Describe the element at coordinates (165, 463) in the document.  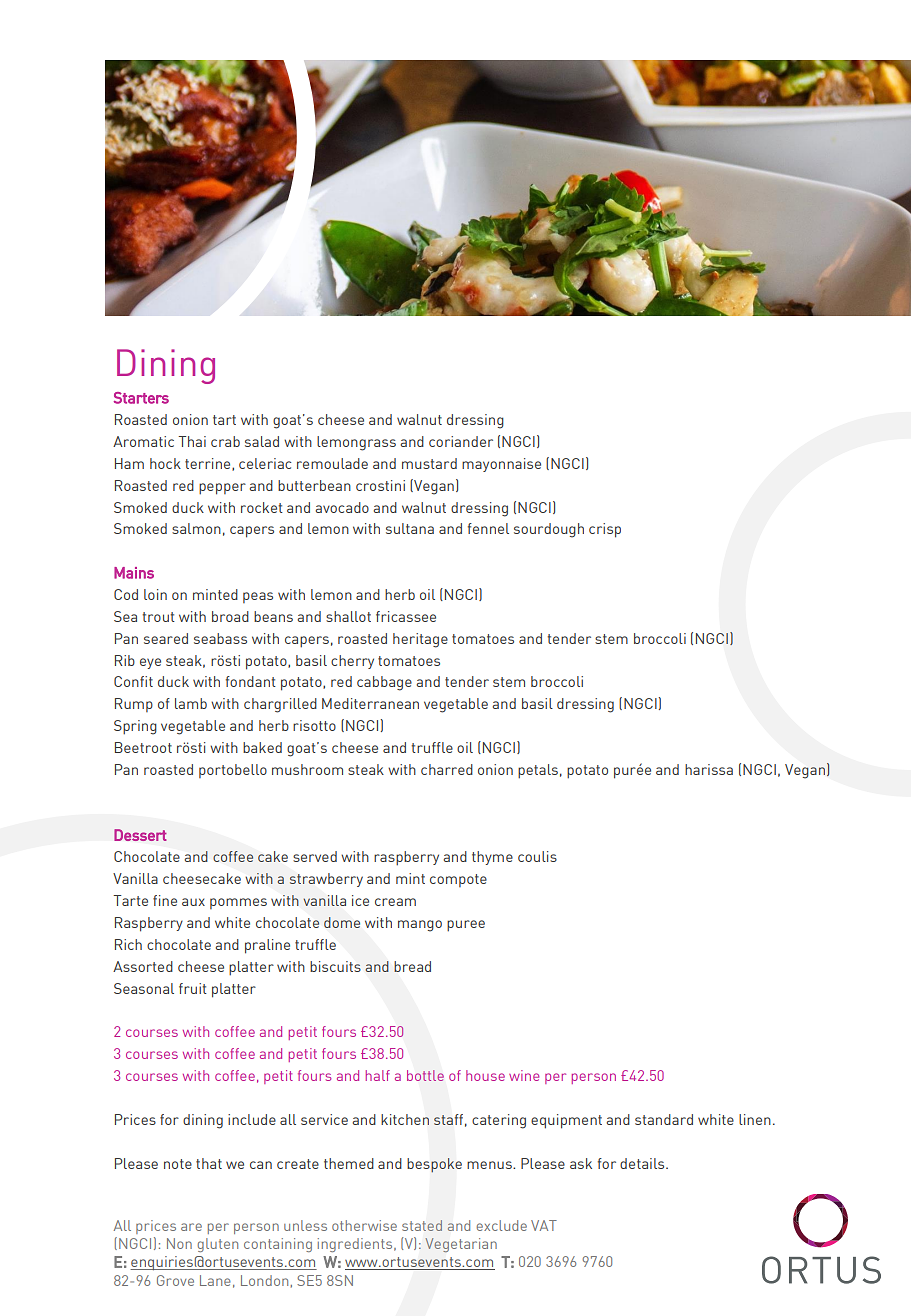
I see `hock` at that location.
